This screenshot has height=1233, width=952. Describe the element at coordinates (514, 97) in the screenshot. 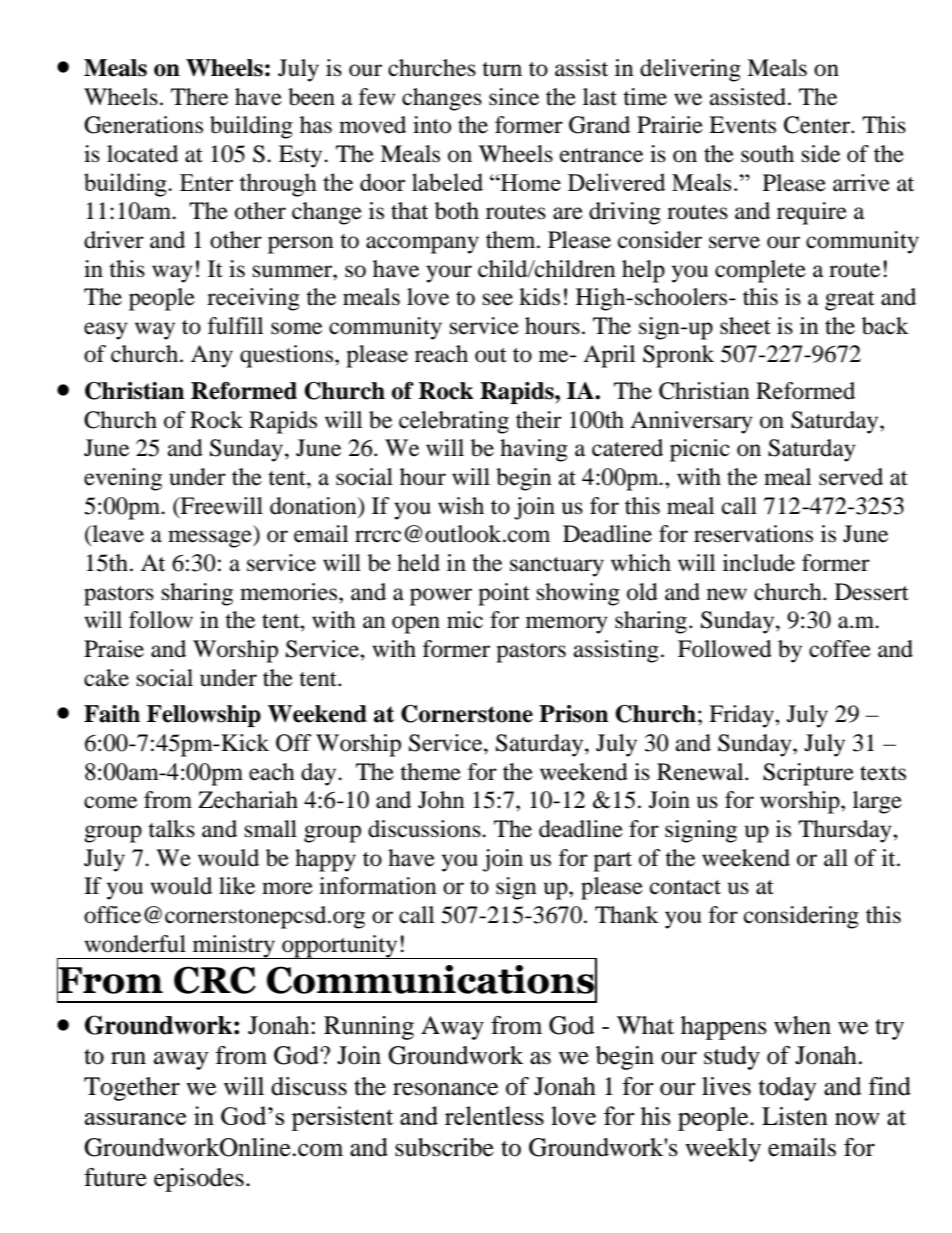

I see `since` at that location.
